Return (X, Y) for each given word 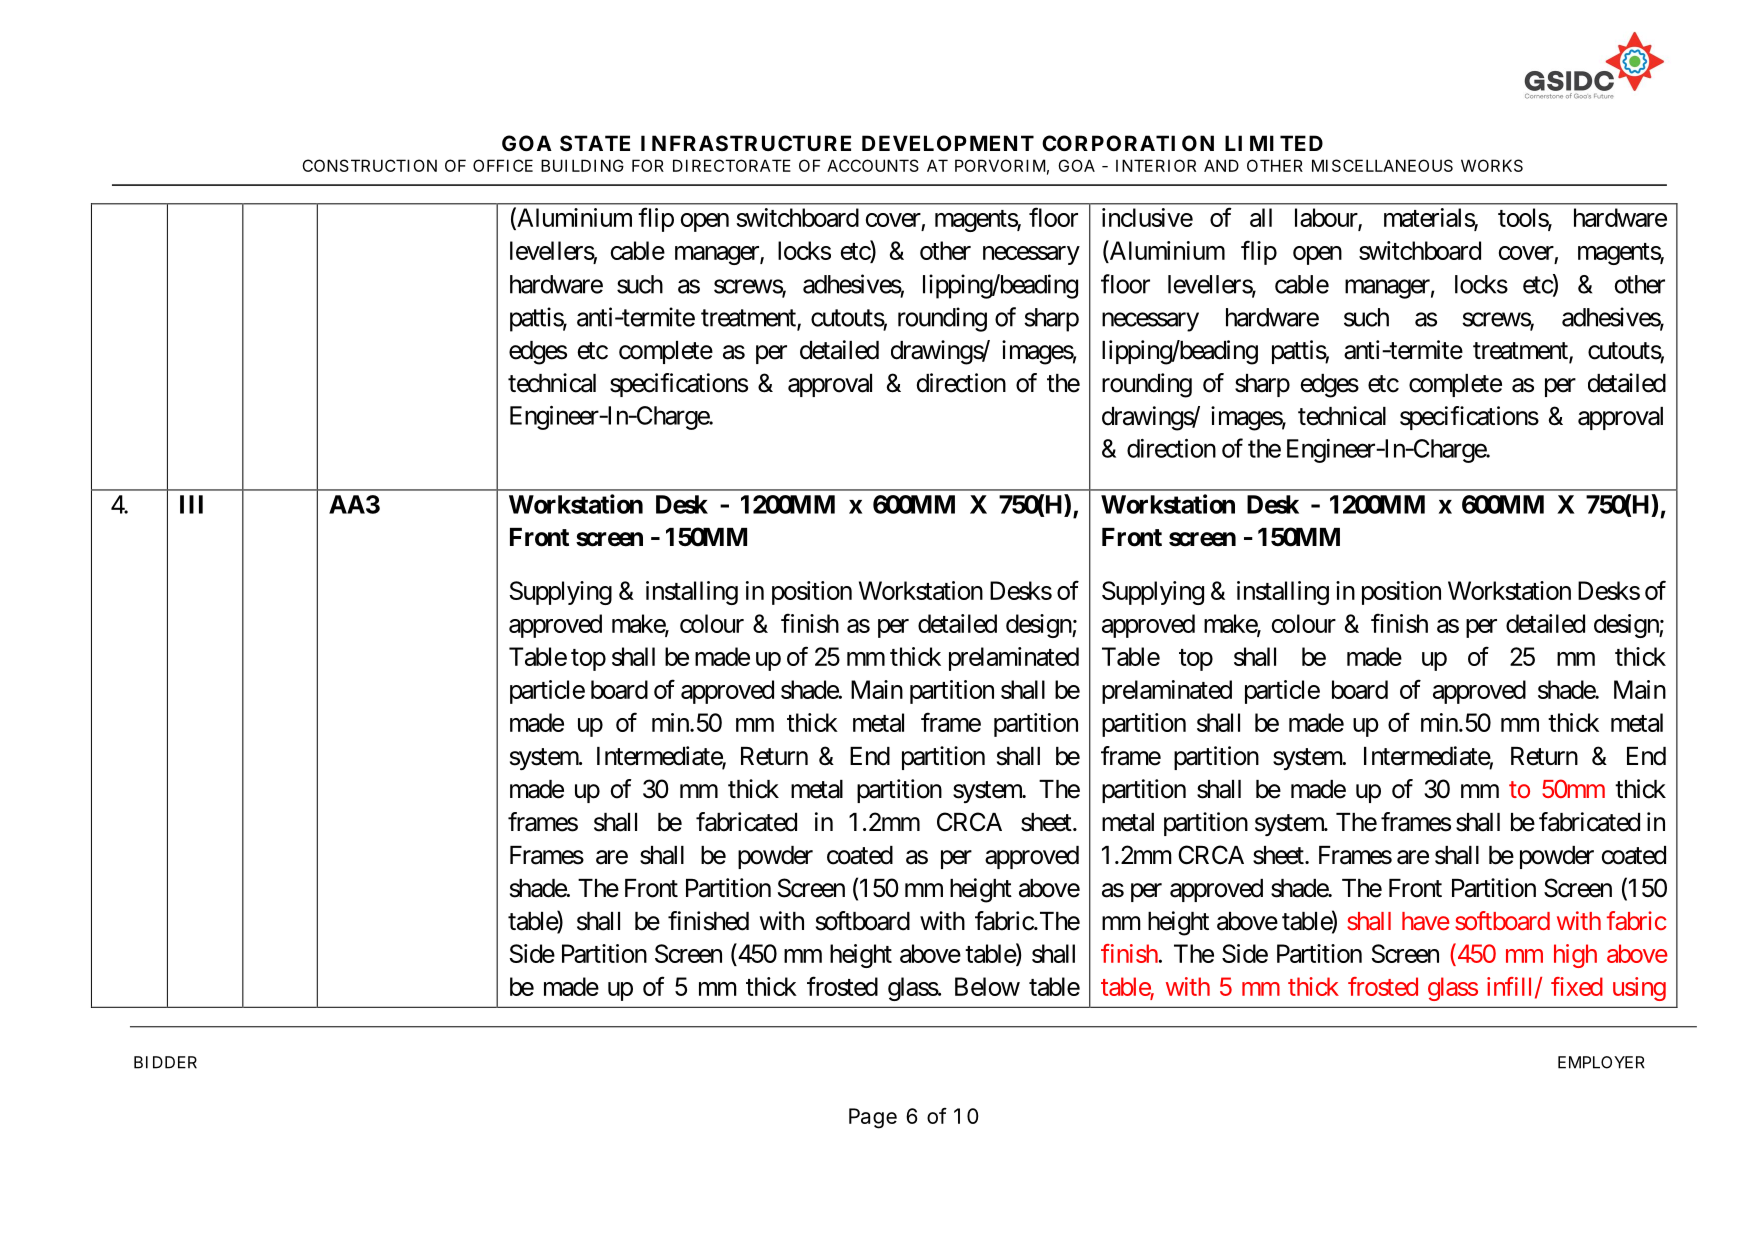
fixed (1577, 986)
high (1575, 956)
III (191, 504)
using (1639, 989)
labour (1327, 218)
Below (987, 986)
